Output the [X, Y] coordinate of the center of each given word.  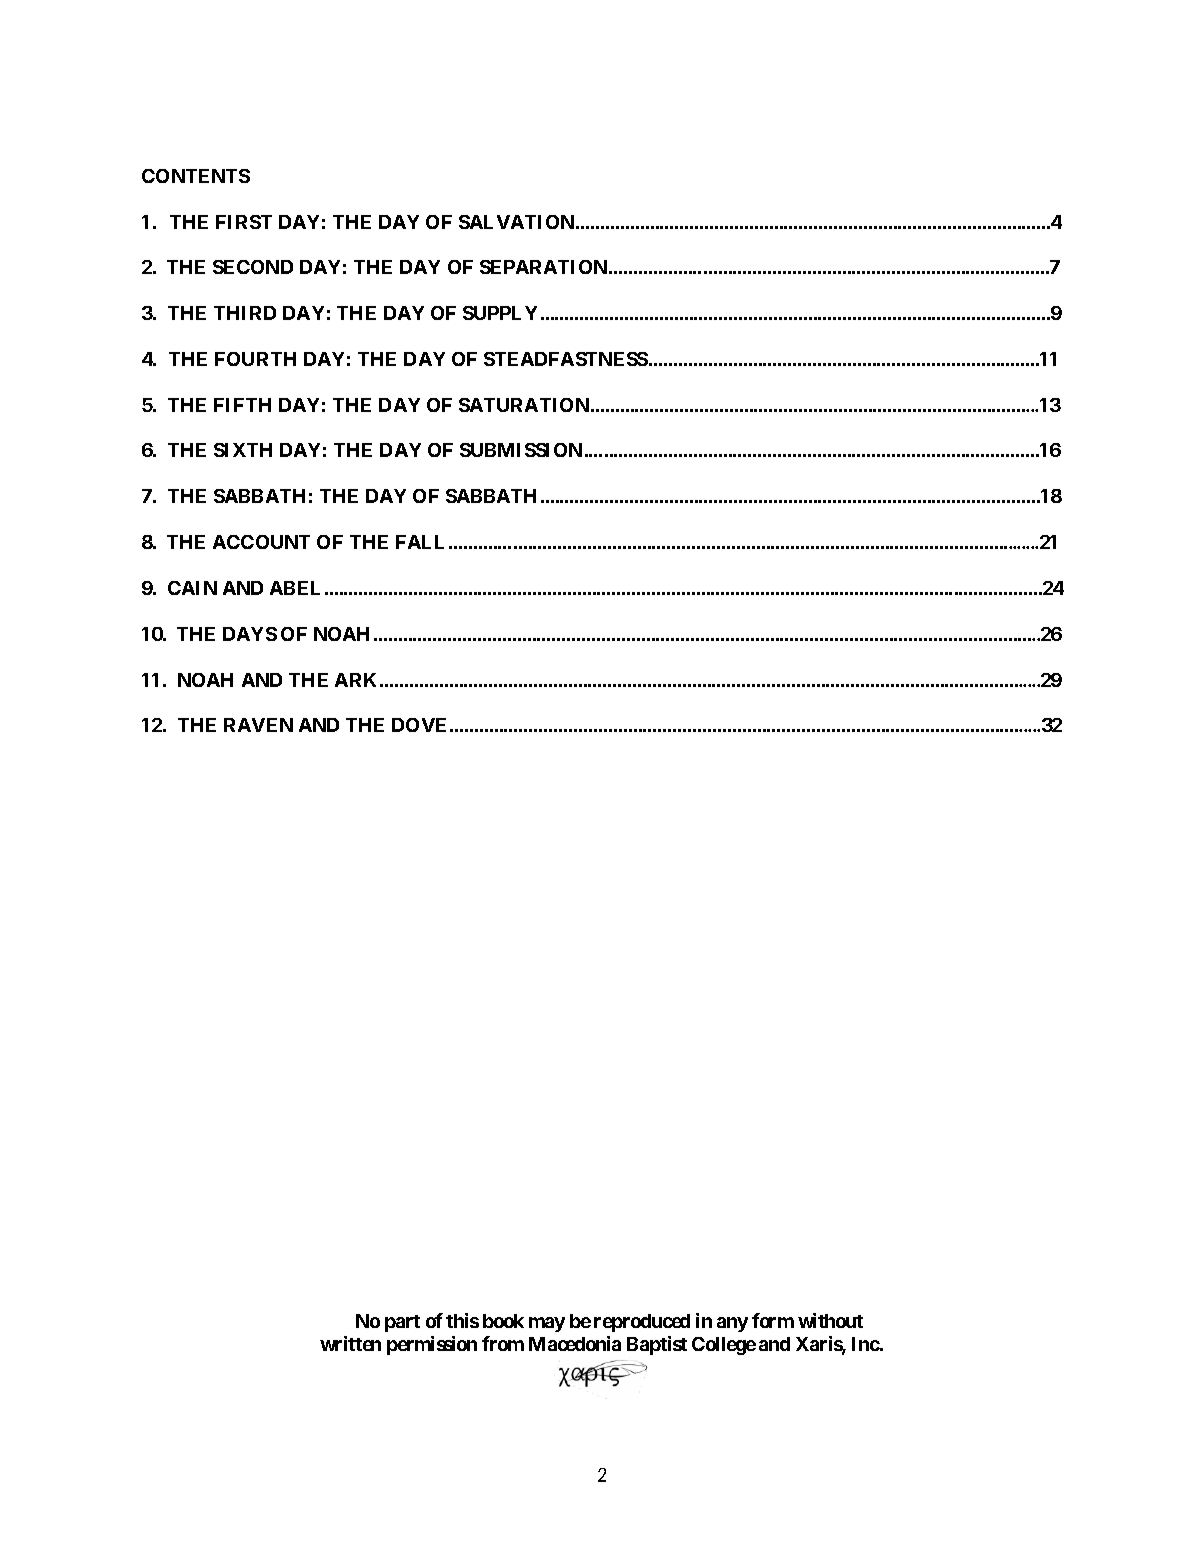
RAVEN [258, 725]
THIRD [245, 313]
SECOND [253, 267]
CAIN [192, 588]
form [773, 1320]
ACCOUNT [261, 542]
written [350, 1343]
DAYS [250, 634]
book [503, 1321]
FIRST [244, 222]
